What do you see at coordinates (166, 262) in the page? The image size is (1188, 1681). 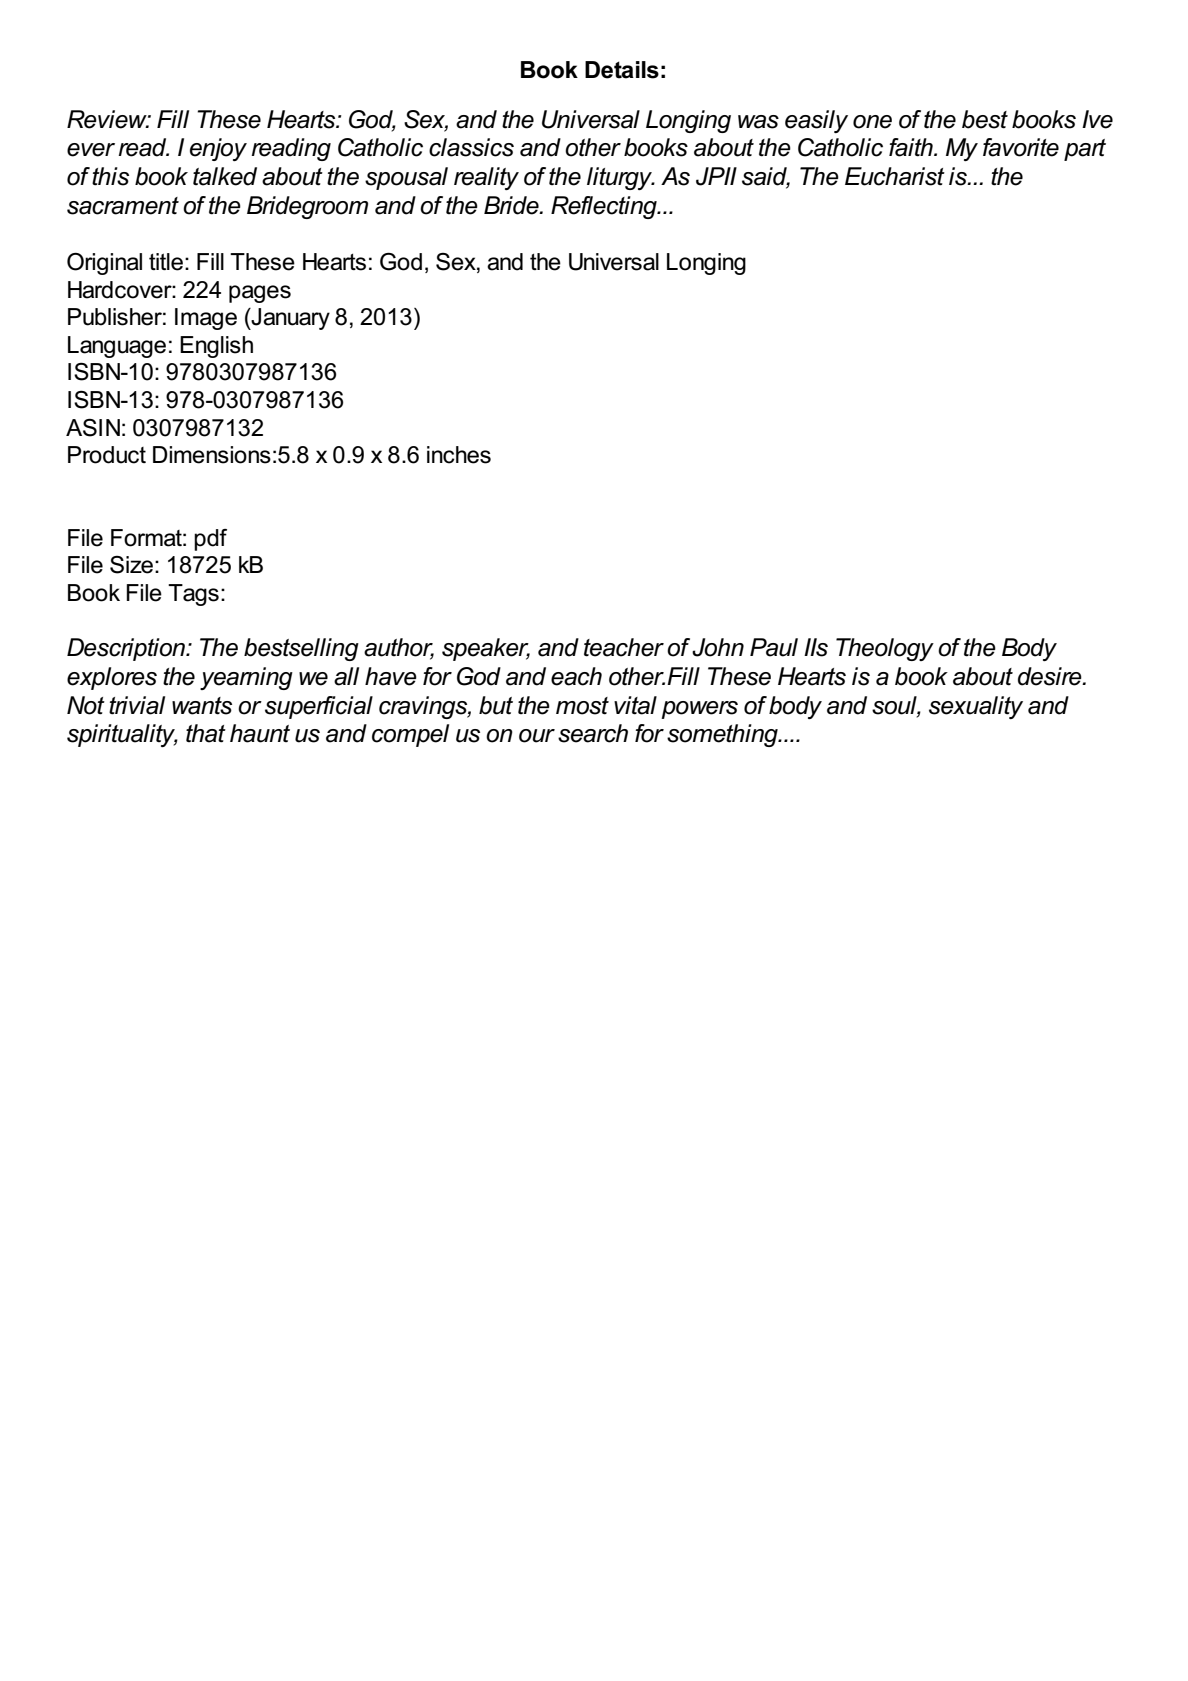 I see `title` at bounding box center [166, 262].
